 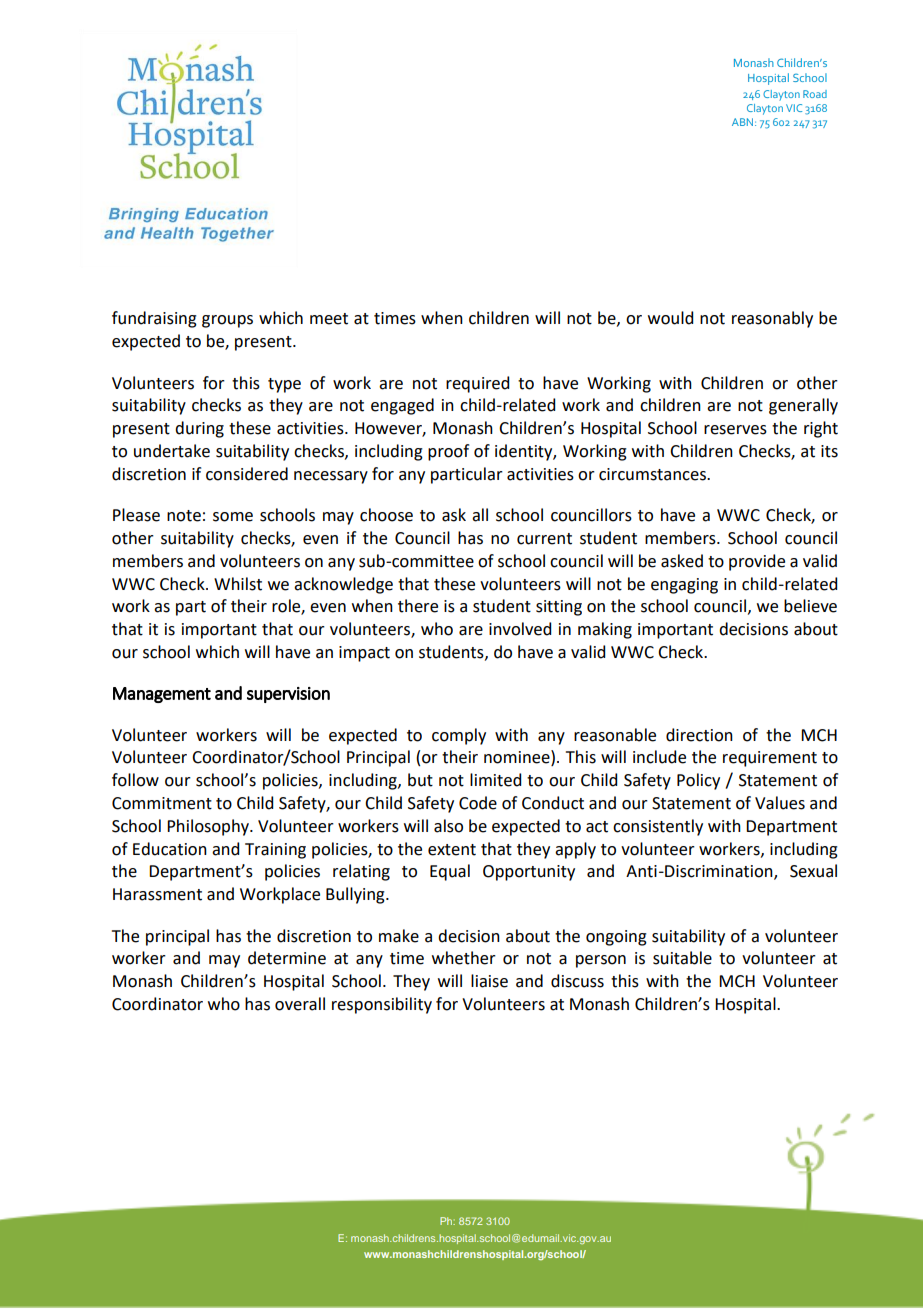 What do you see at coordinates (815, 94) in the image?
I see `Road` at bounding box center [815, 94].
